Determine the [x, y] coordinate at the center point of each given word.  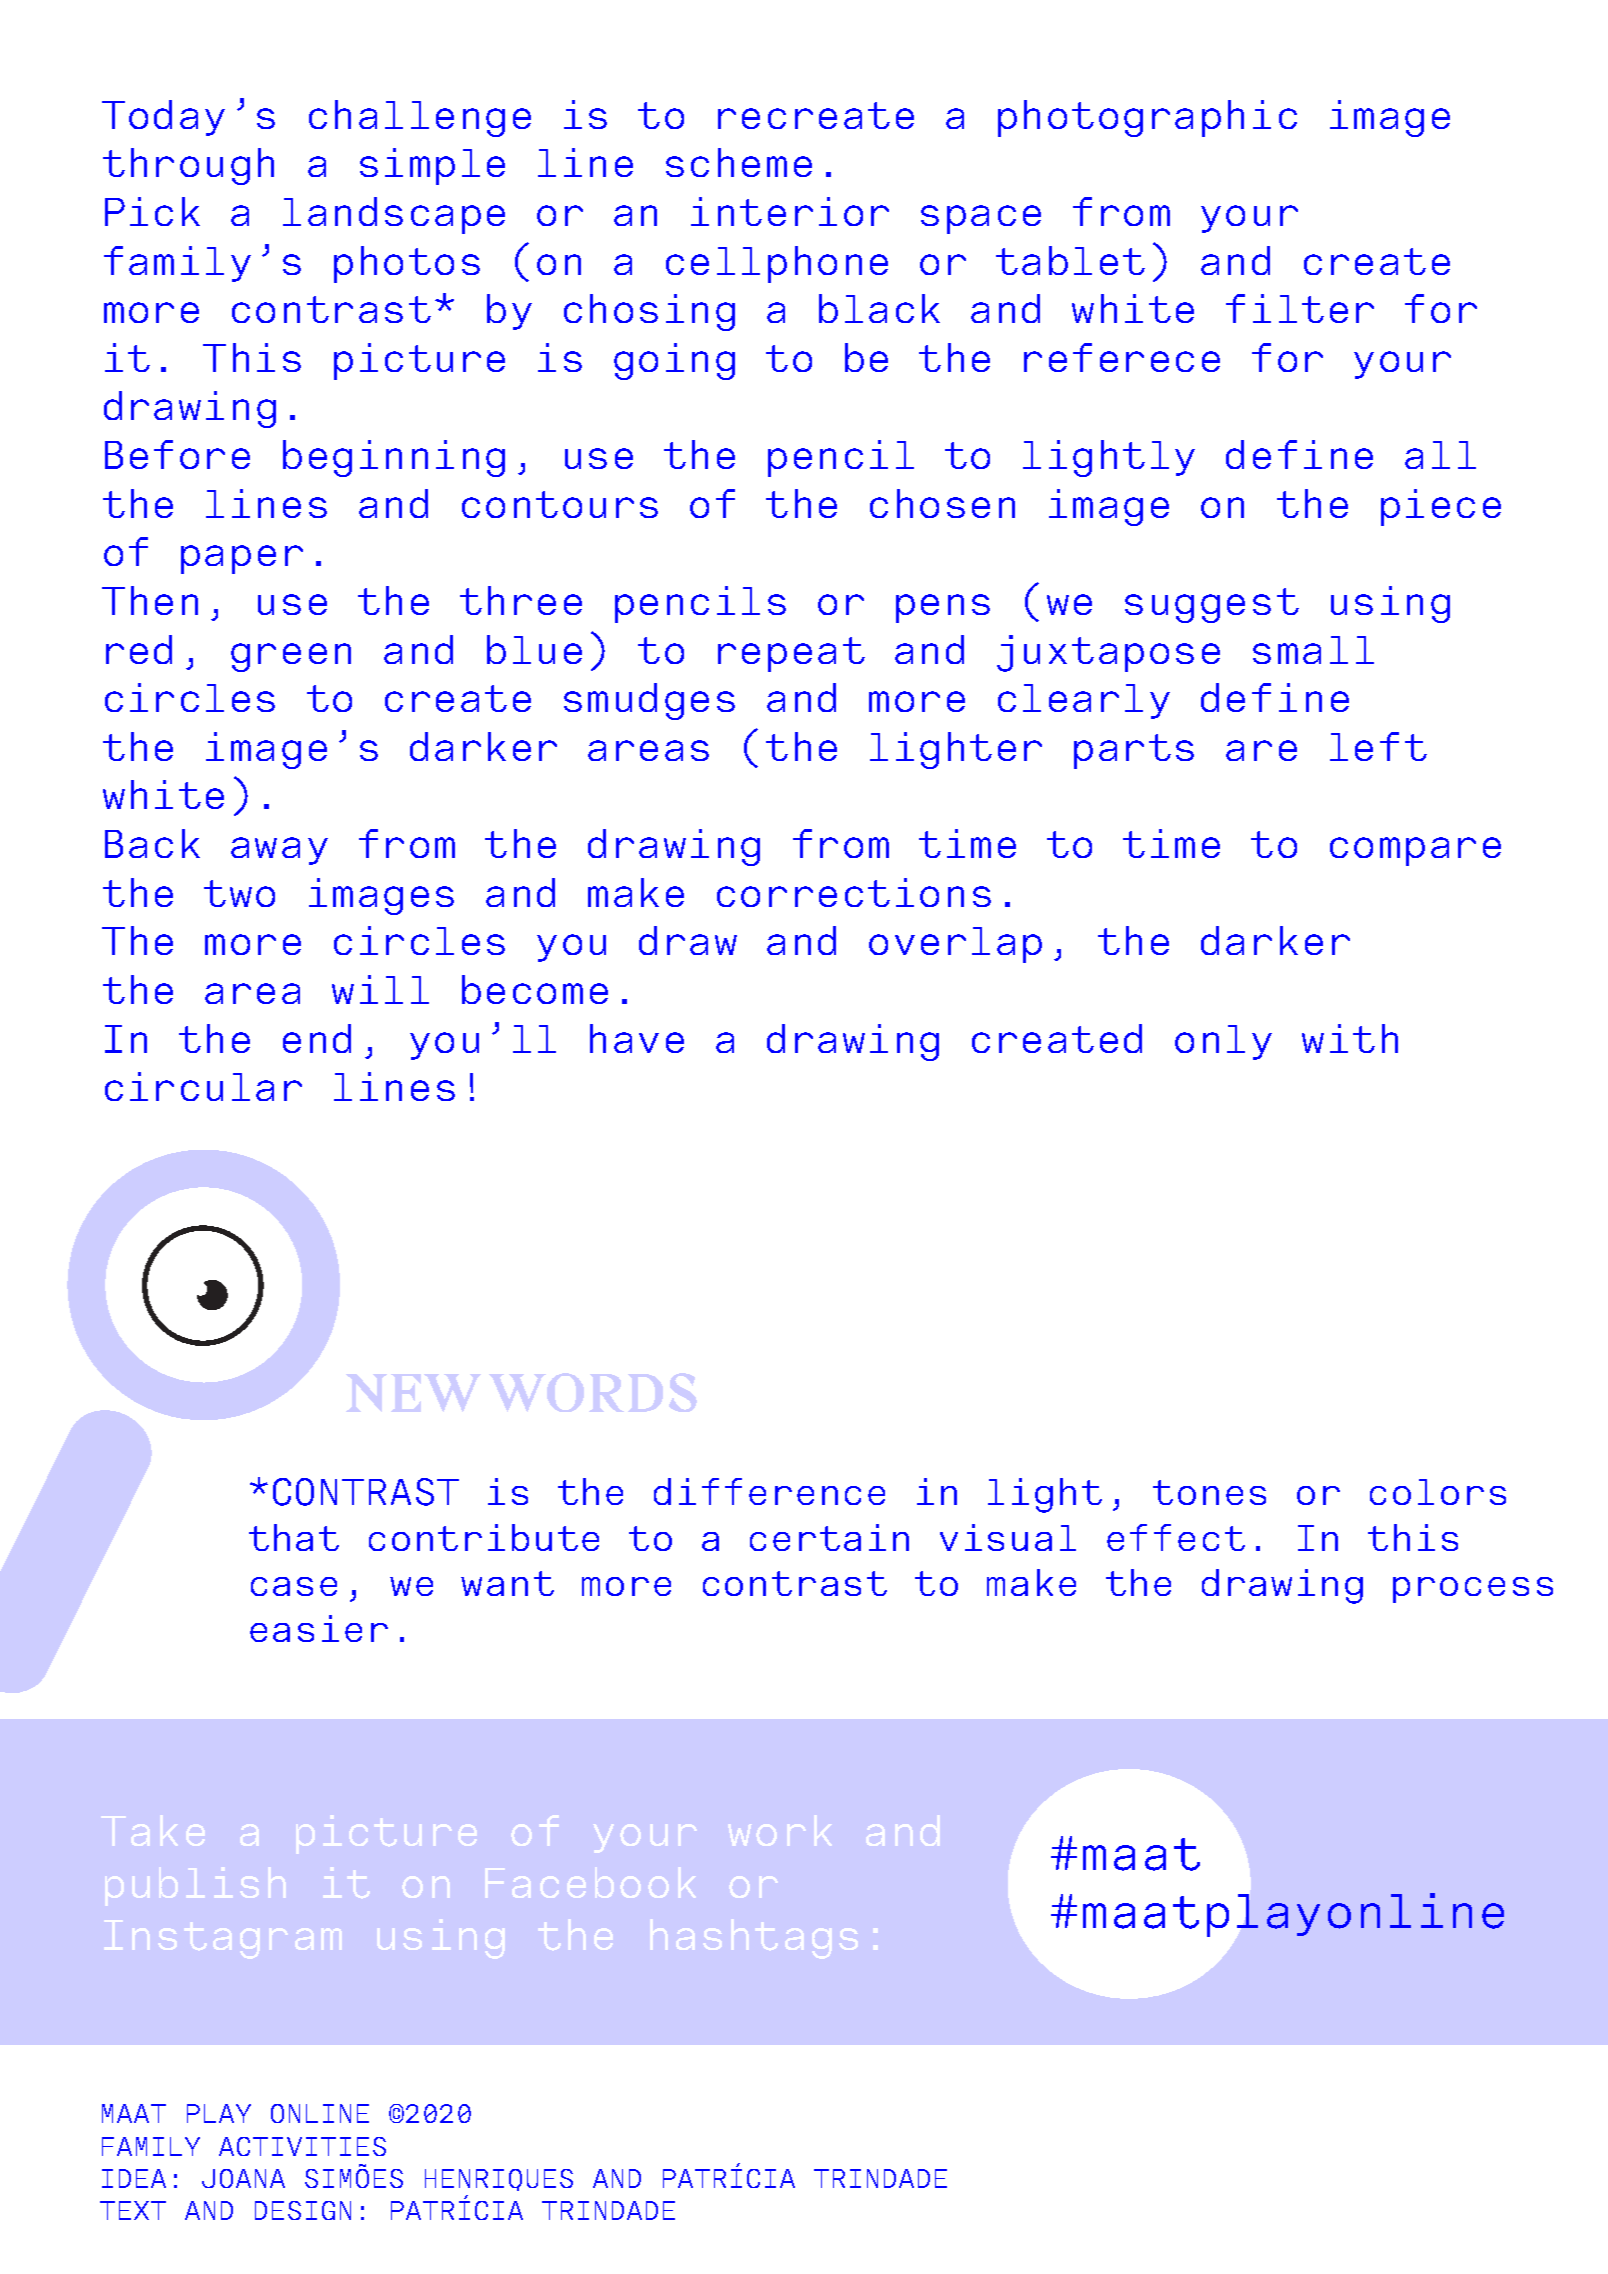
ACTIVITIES [302, 2146]
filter [1300, 308]
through [188, 166]
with [1350, 1038]
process [1473, 1590]
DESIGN [303, 2210]
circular [203, 1086]
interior [790, 211]
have [637, 1038]
